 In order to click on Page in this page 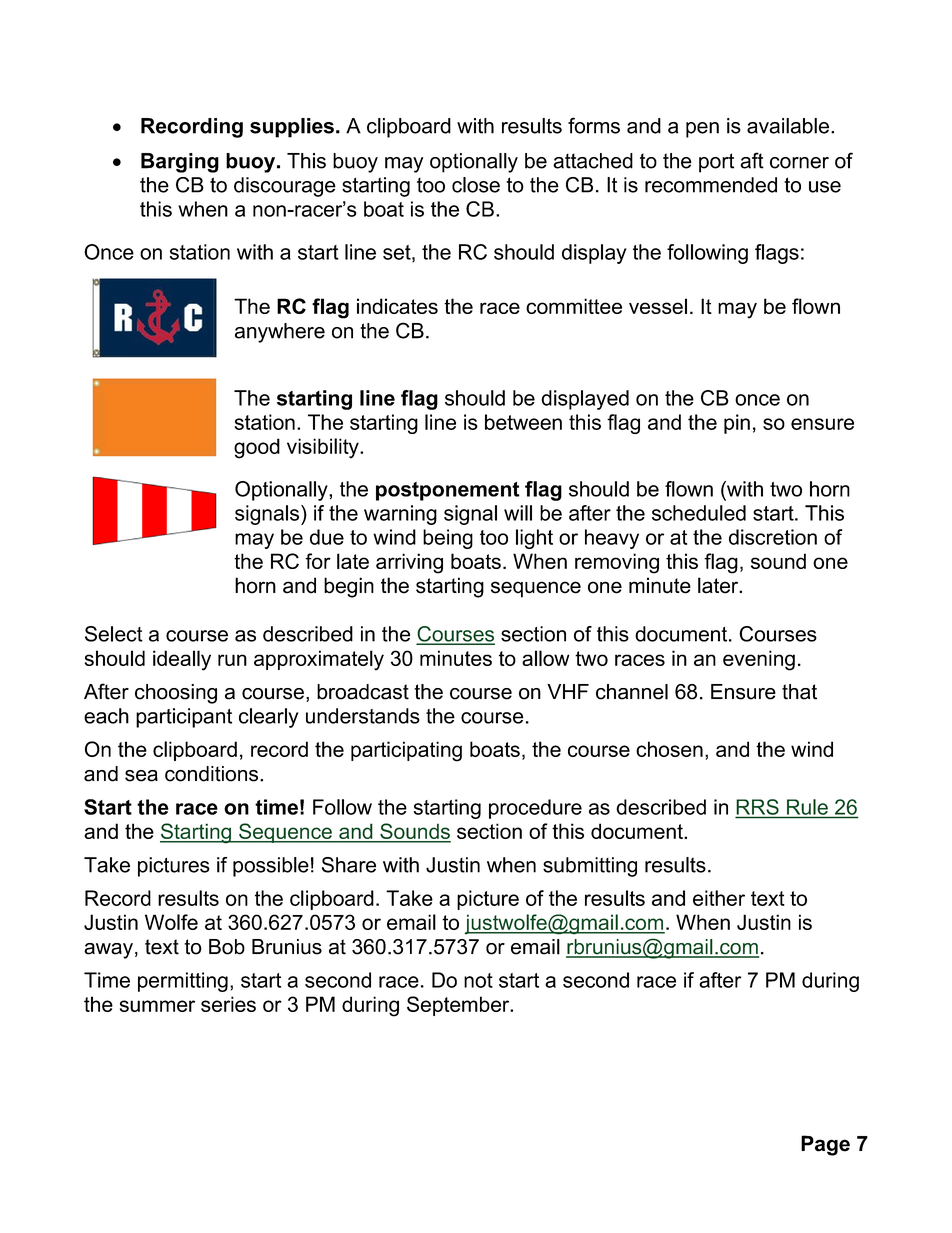, I will do `click(825, 1145)`.
